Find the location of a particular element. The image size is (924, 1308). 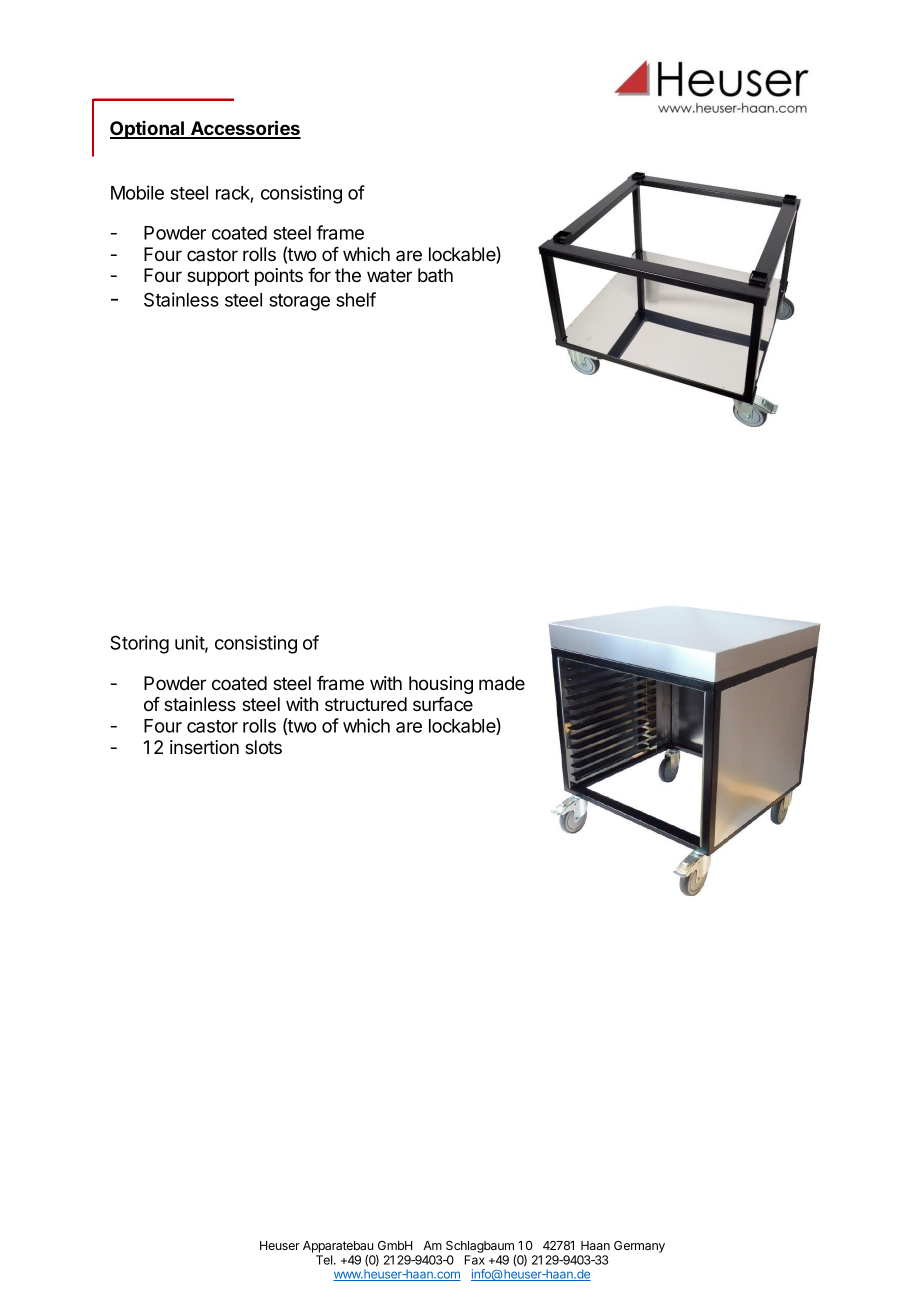

made is located at coordinates (502, 683).
